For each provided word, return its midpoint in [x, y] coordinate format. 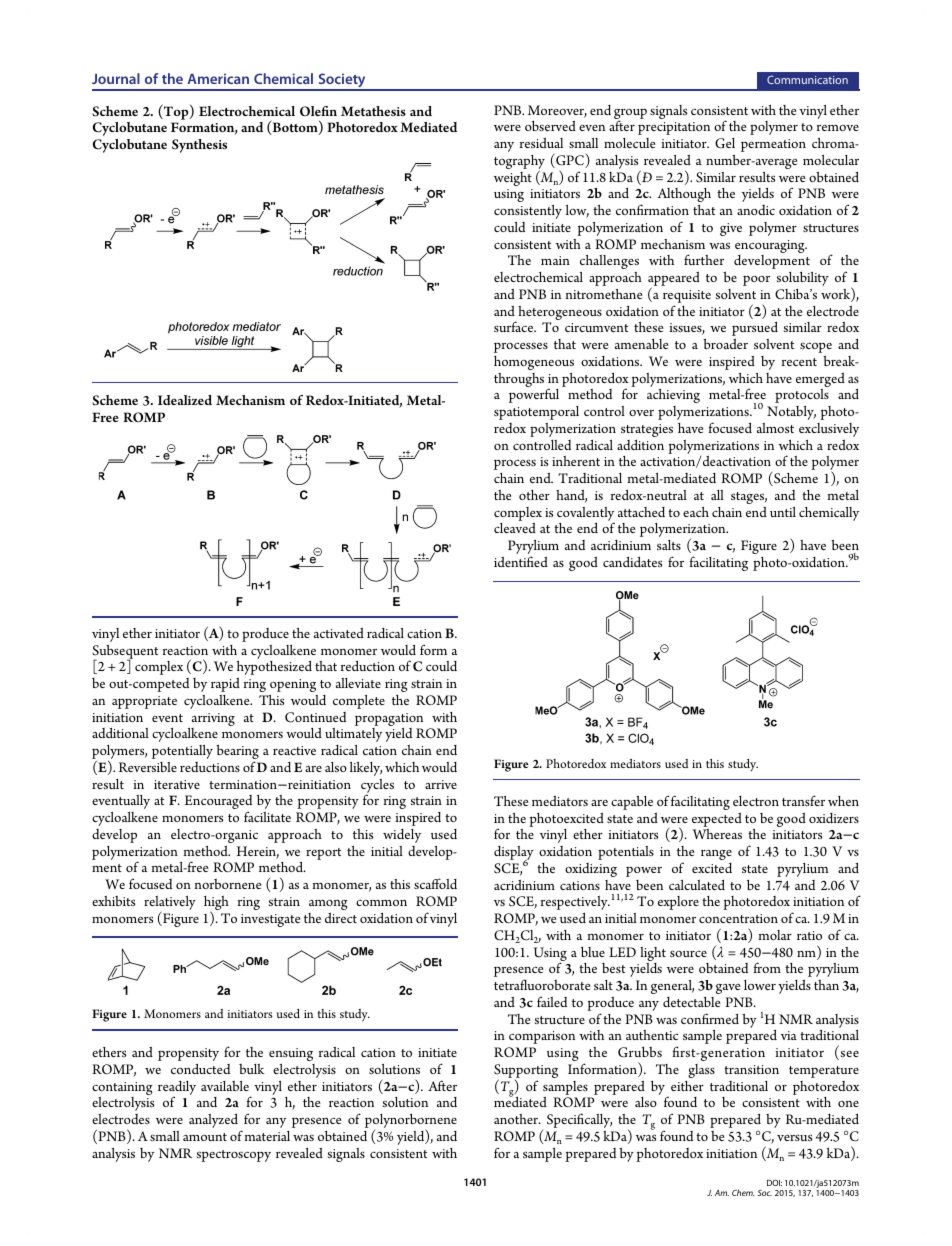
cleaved [515, 528]
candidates [632, 562]
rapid [225, 685]
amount [205, 1137]
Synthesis [199, 146]
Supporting [526, 1072]
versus [794, 1137]
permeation [773, 145]
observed [550, 126]
